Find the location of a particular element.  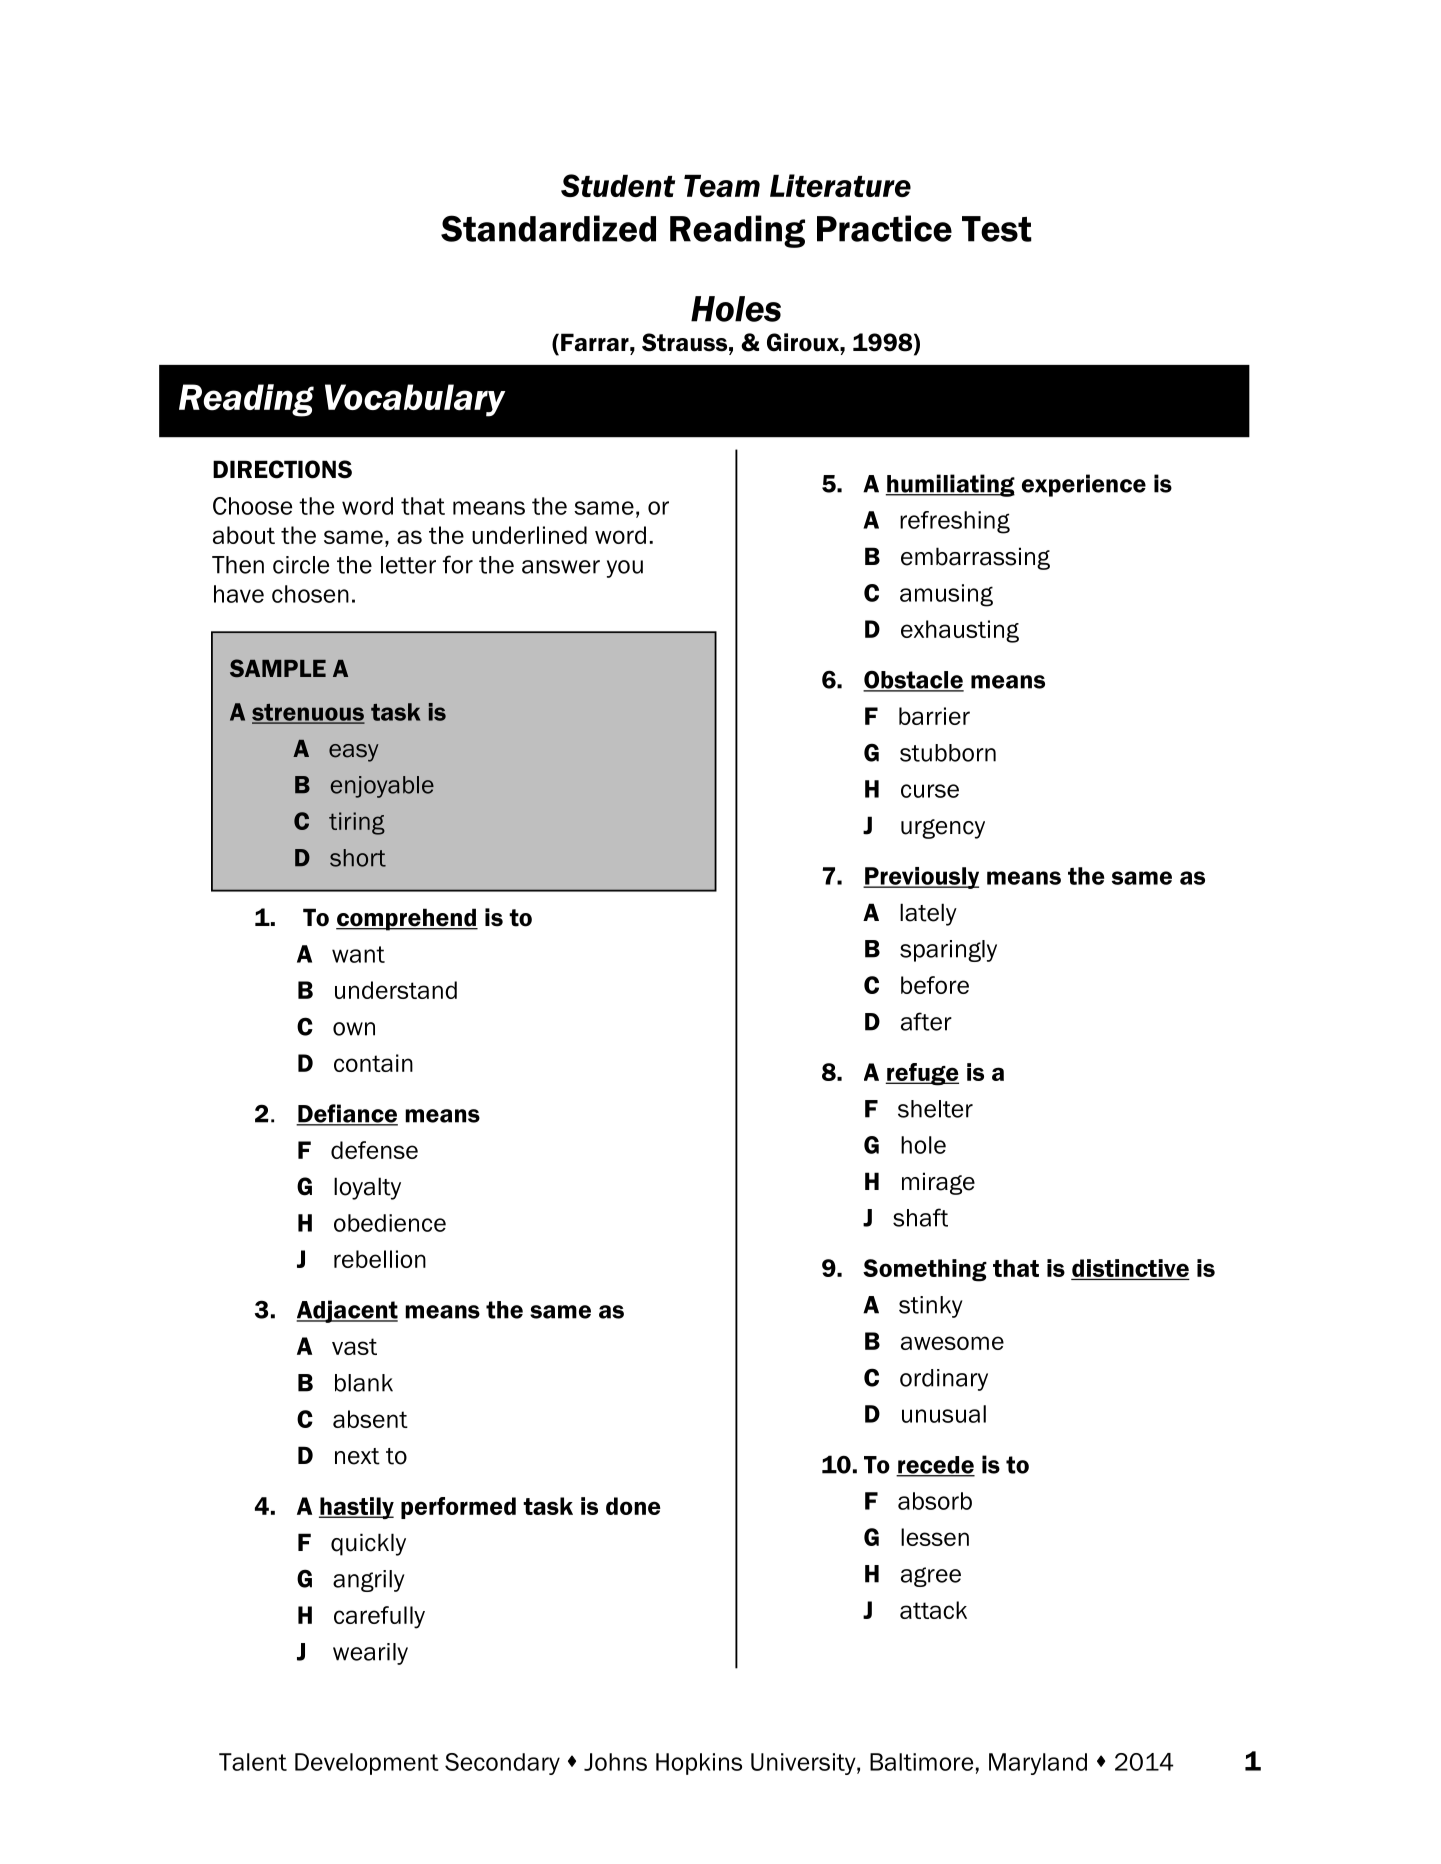

awesome is located at coordinates (952, 1343).
